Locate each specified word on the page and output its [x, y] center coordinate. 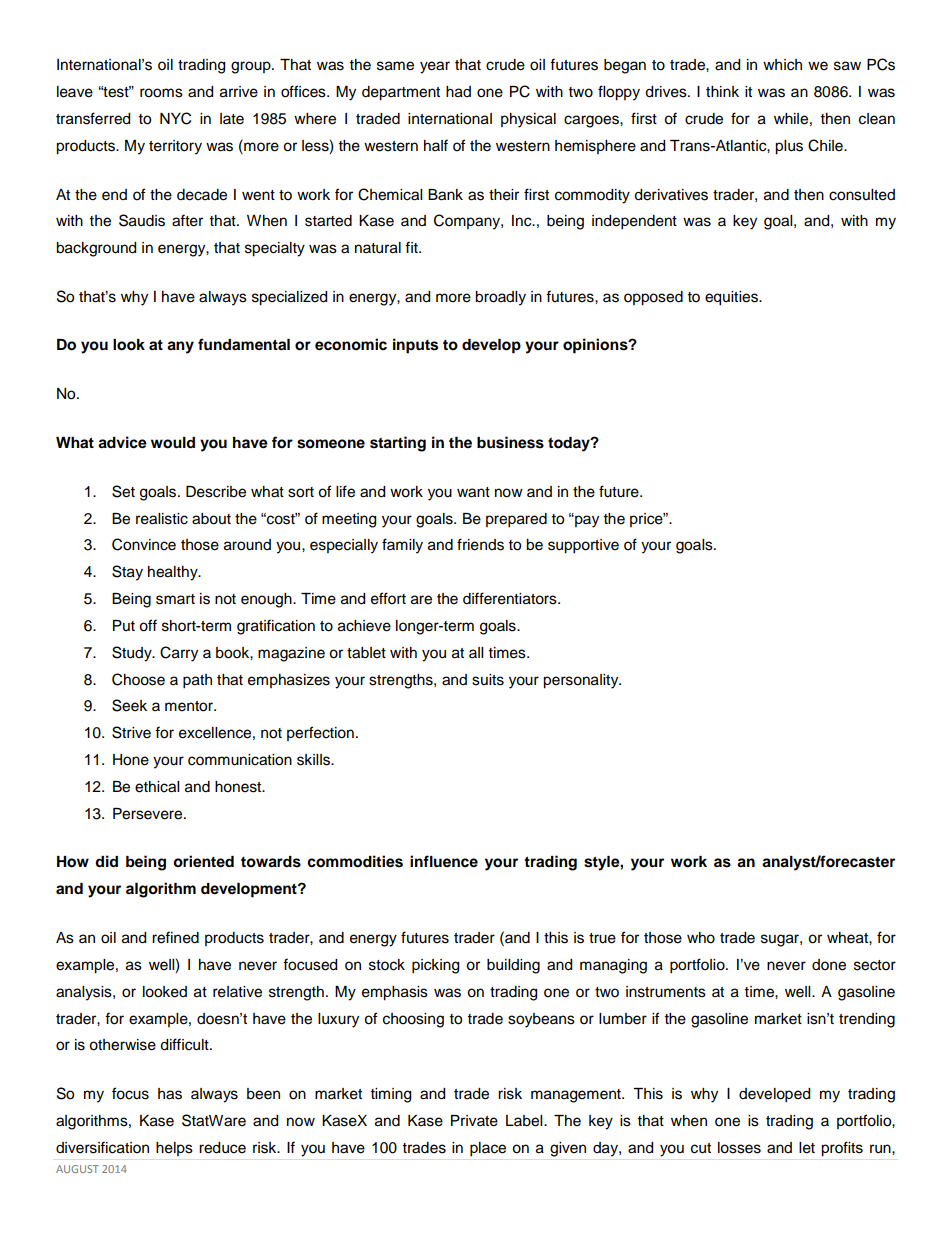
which [782, 65]
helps [174, 1149]
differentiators [511, 598]
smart [175, 599]
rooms [161, 93]
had [458, 92]
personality [582, 681]
